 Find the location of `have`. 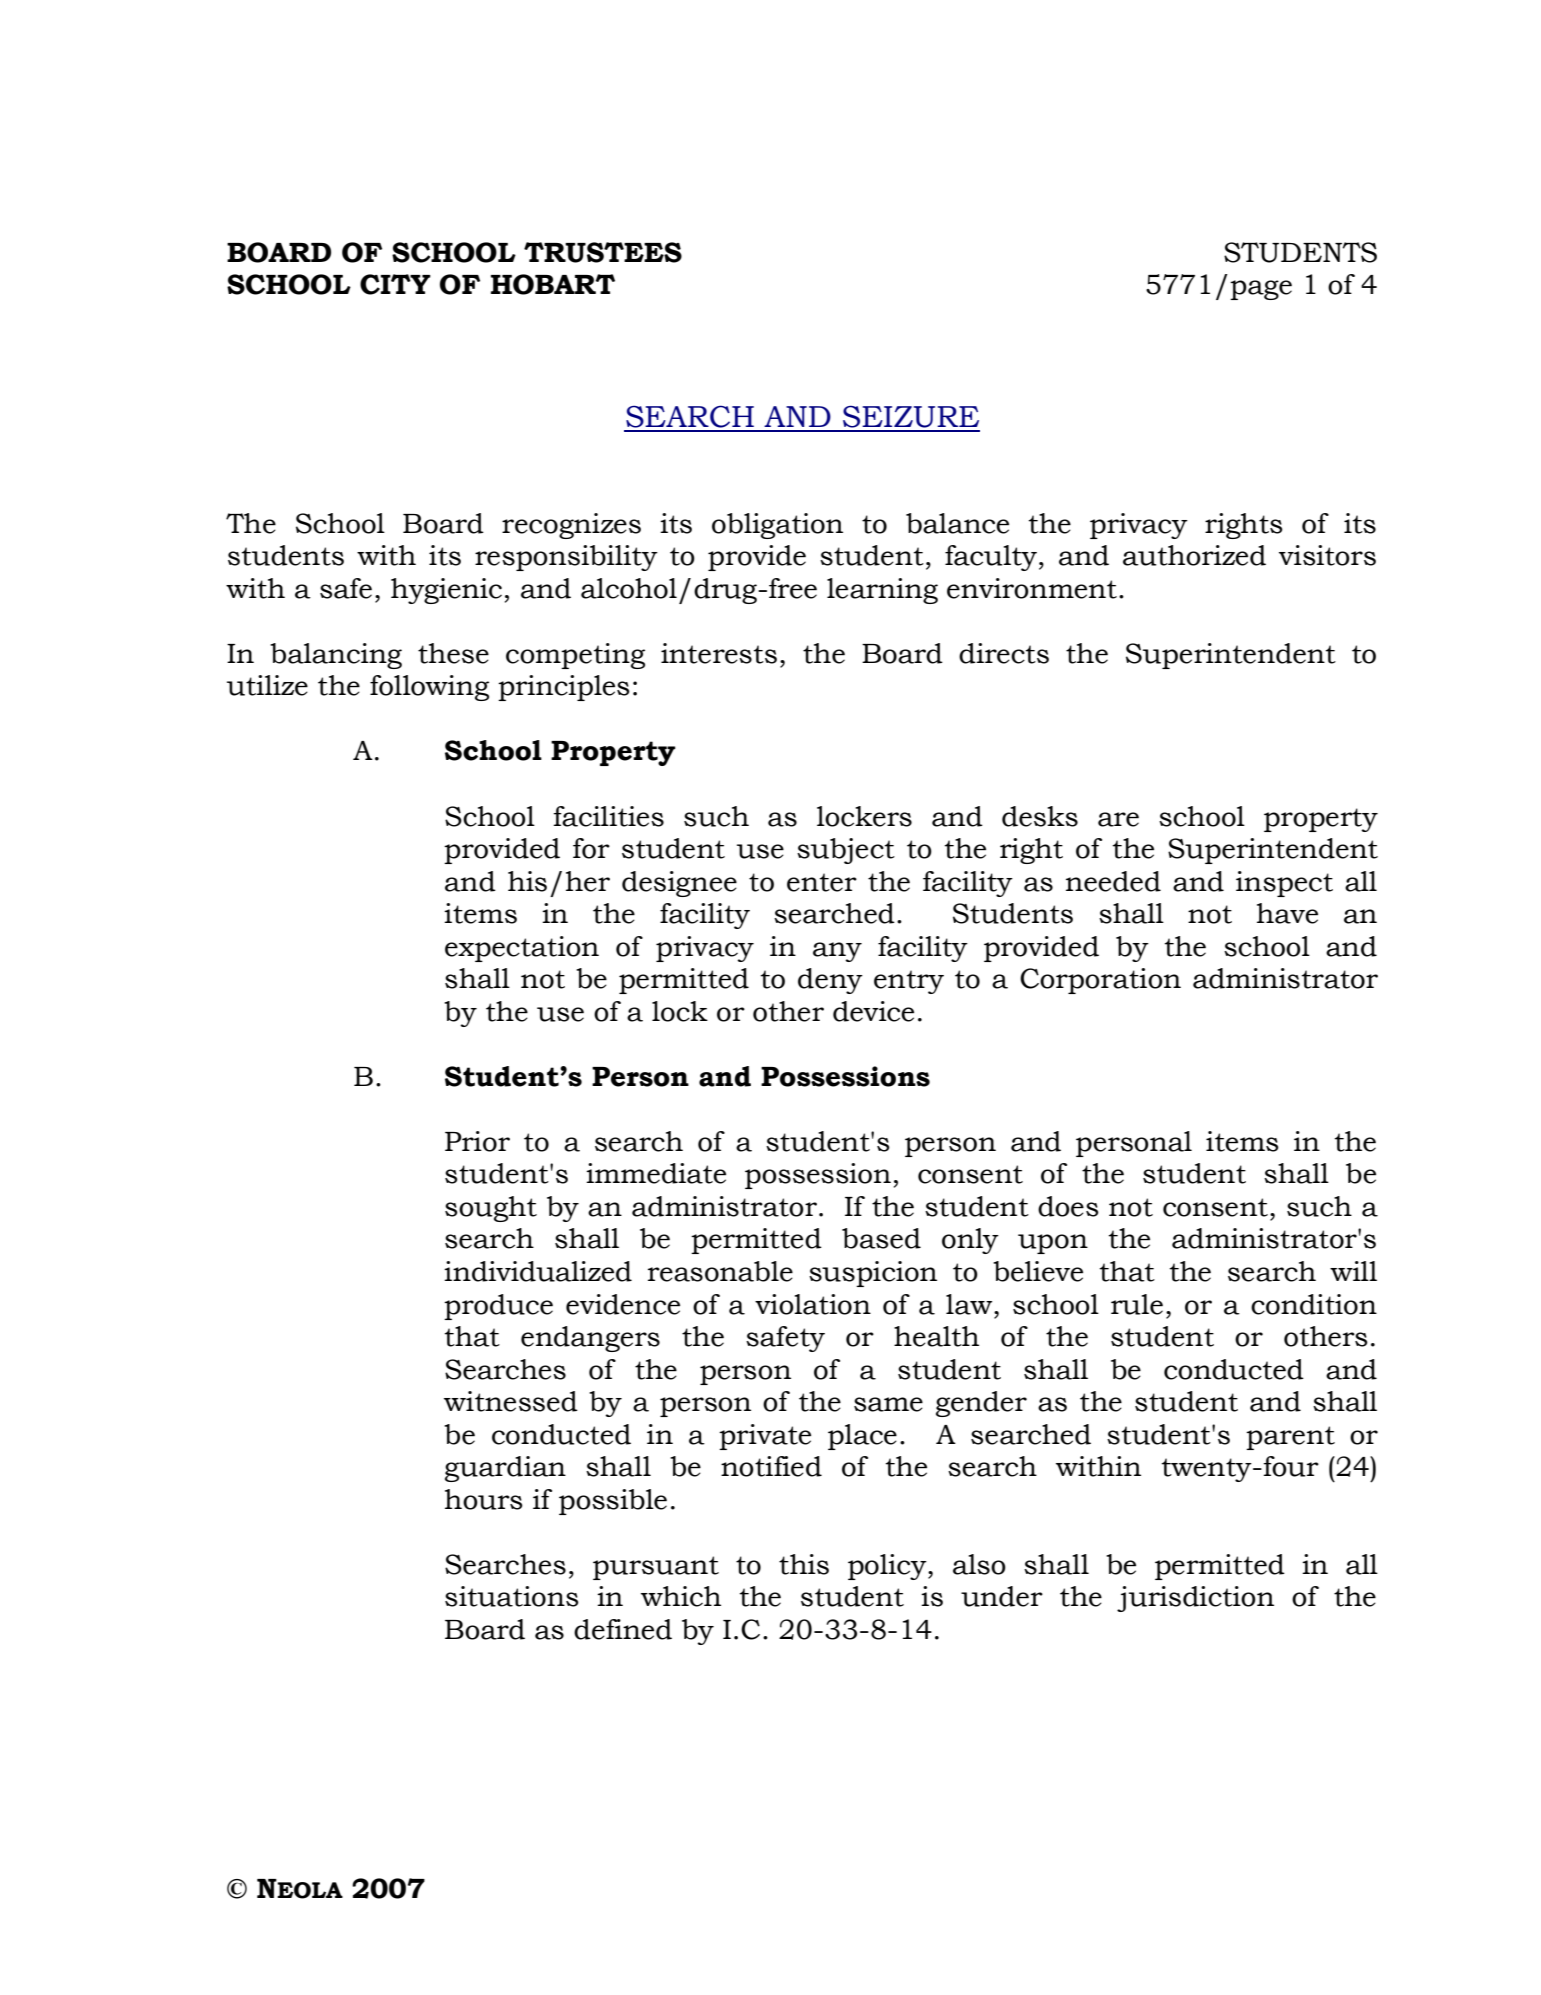

have is located at coordinates (1287, 913).
